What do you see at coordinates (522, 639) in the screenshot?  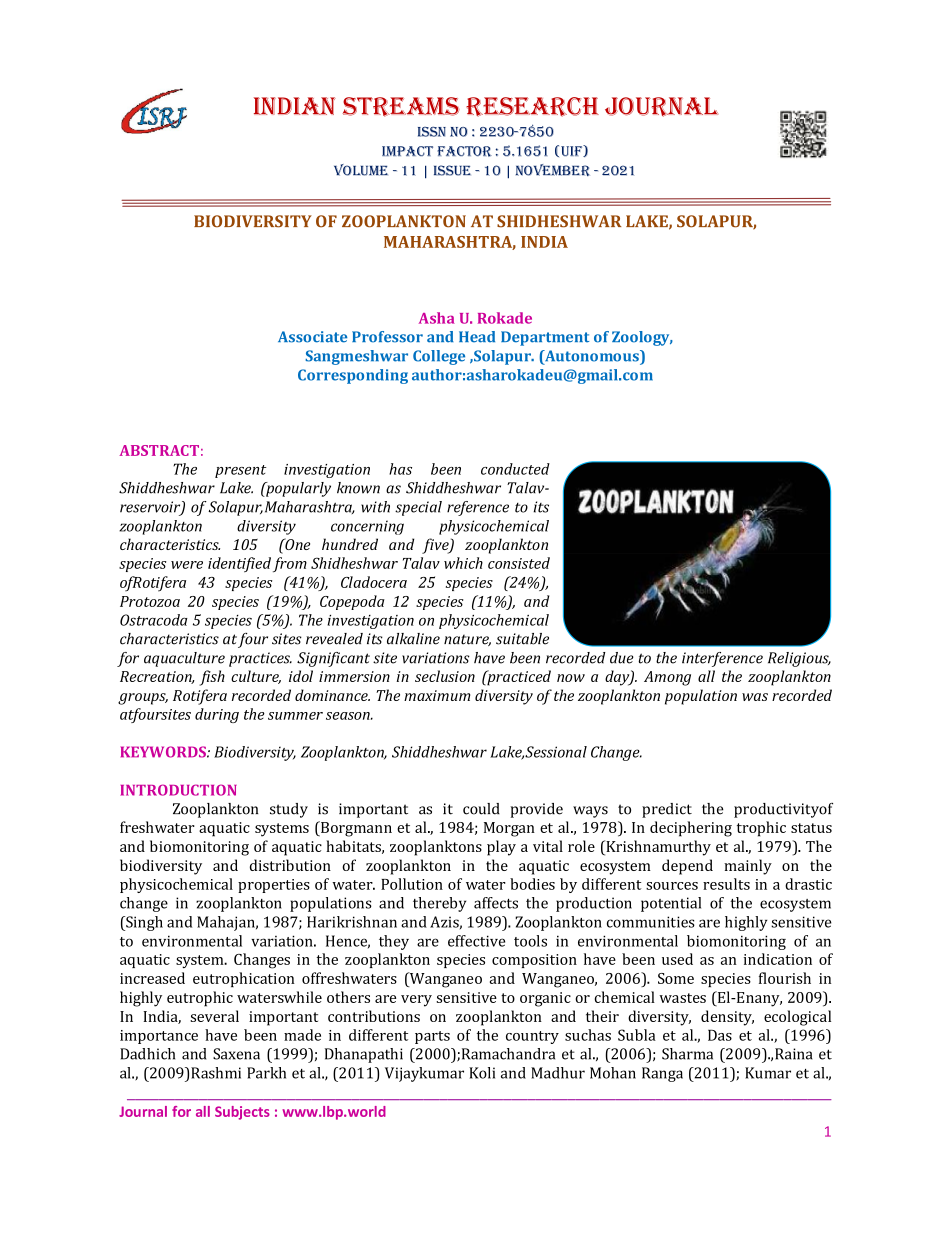 I see `suitable` at bounding box center [522, 639].
